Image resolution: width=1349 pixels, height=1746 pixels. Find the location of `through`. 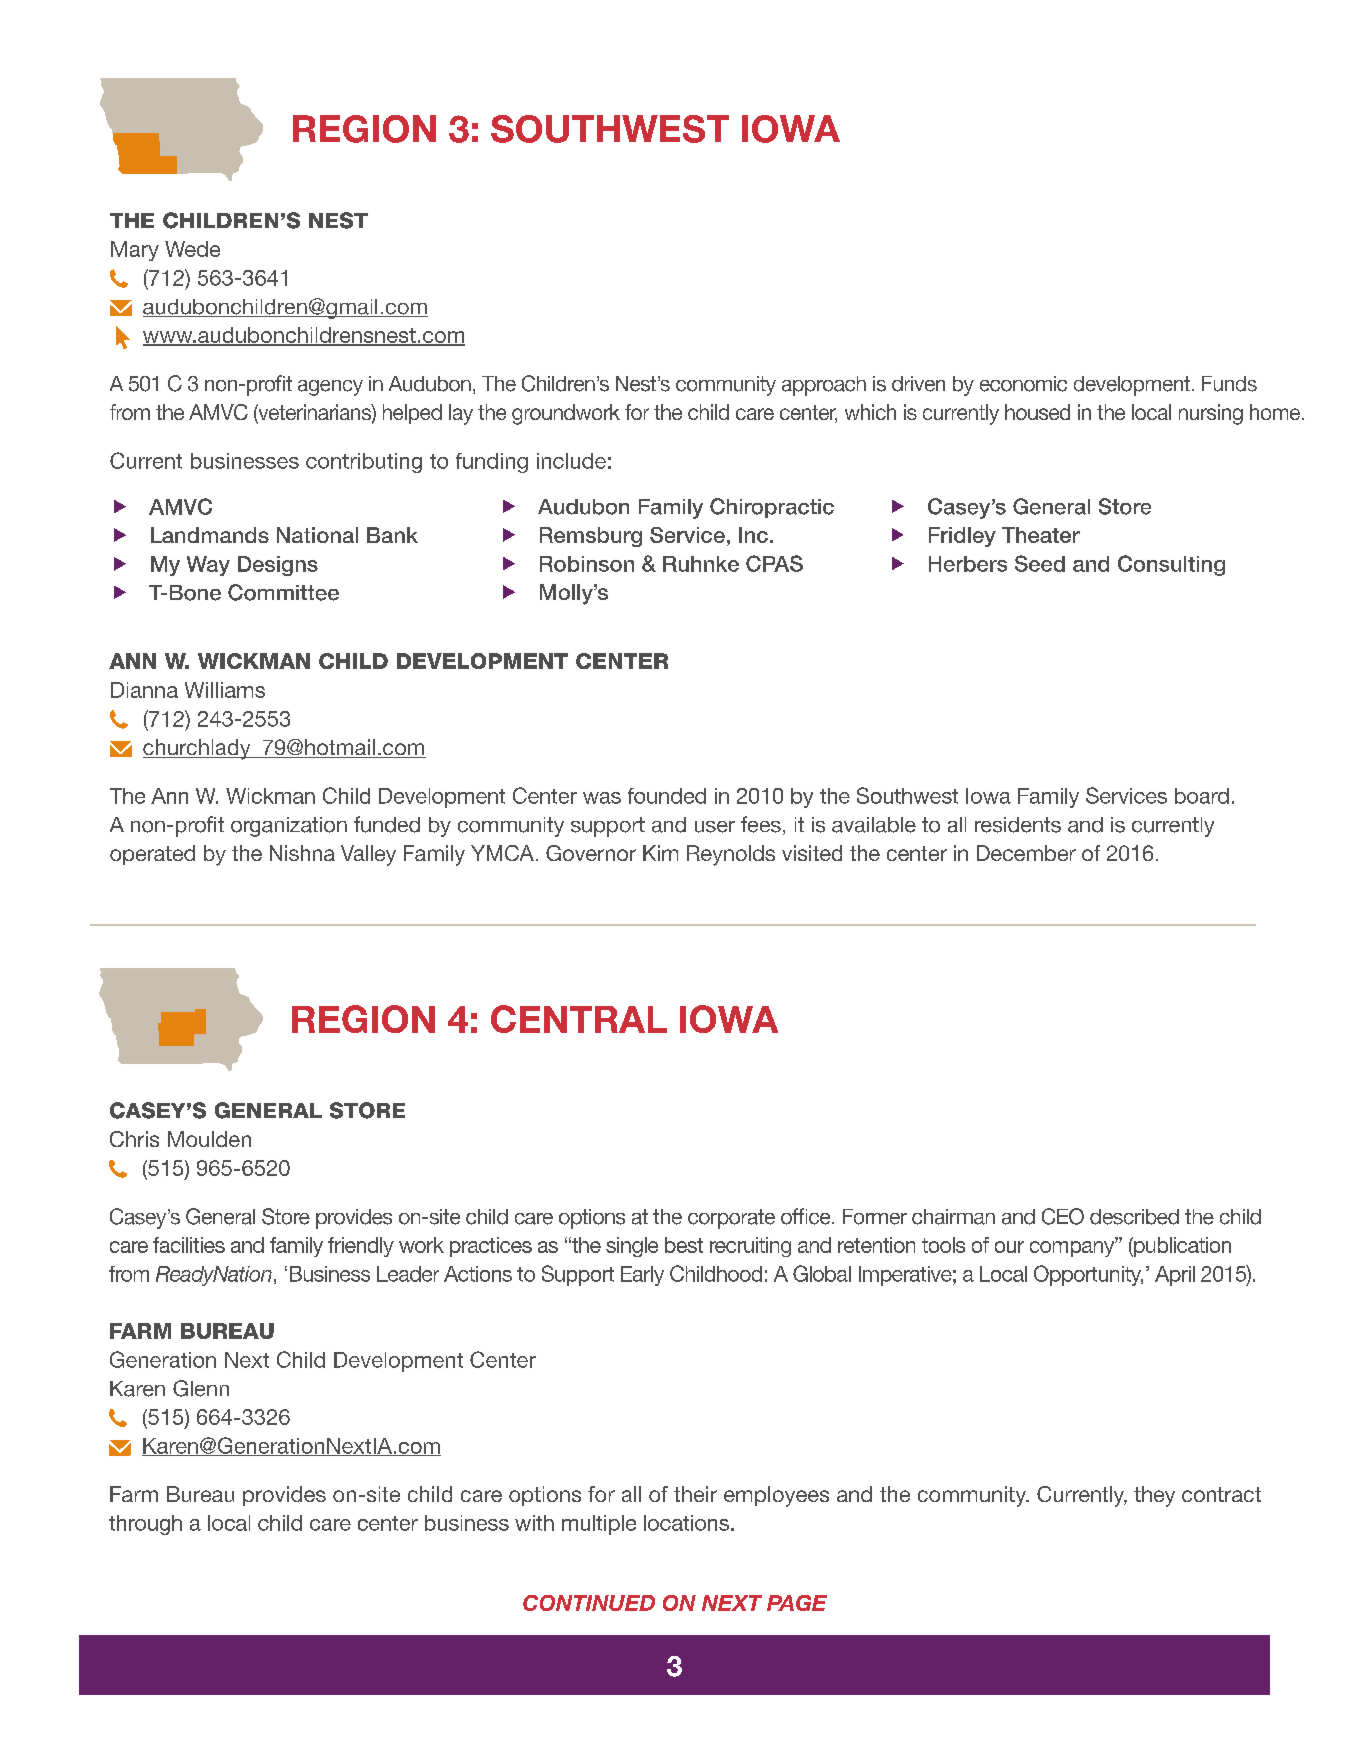

through is located at coordinates (145, 1525).
